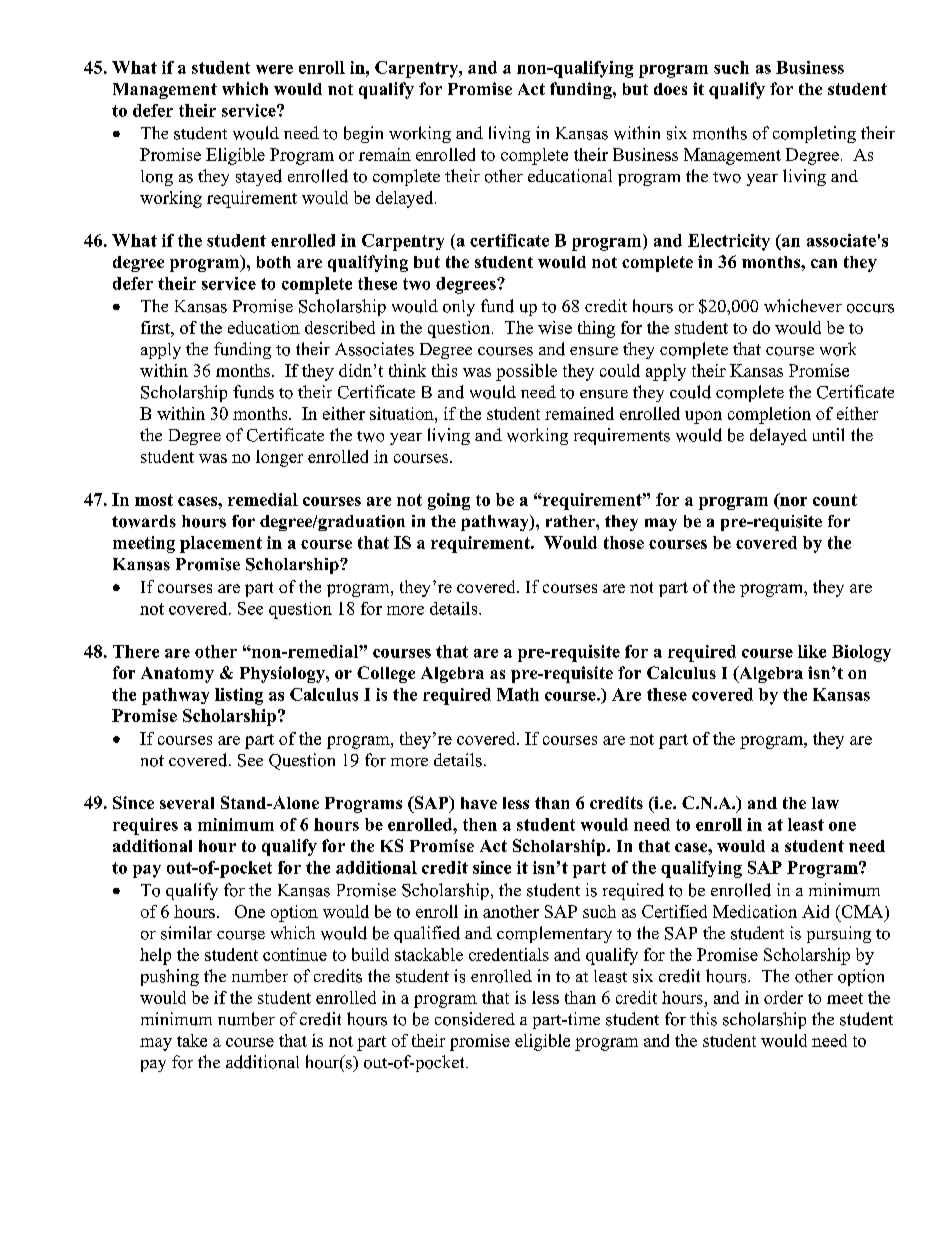 The image size is (952, 1233). I want to click on completion, so click(769, 415).
